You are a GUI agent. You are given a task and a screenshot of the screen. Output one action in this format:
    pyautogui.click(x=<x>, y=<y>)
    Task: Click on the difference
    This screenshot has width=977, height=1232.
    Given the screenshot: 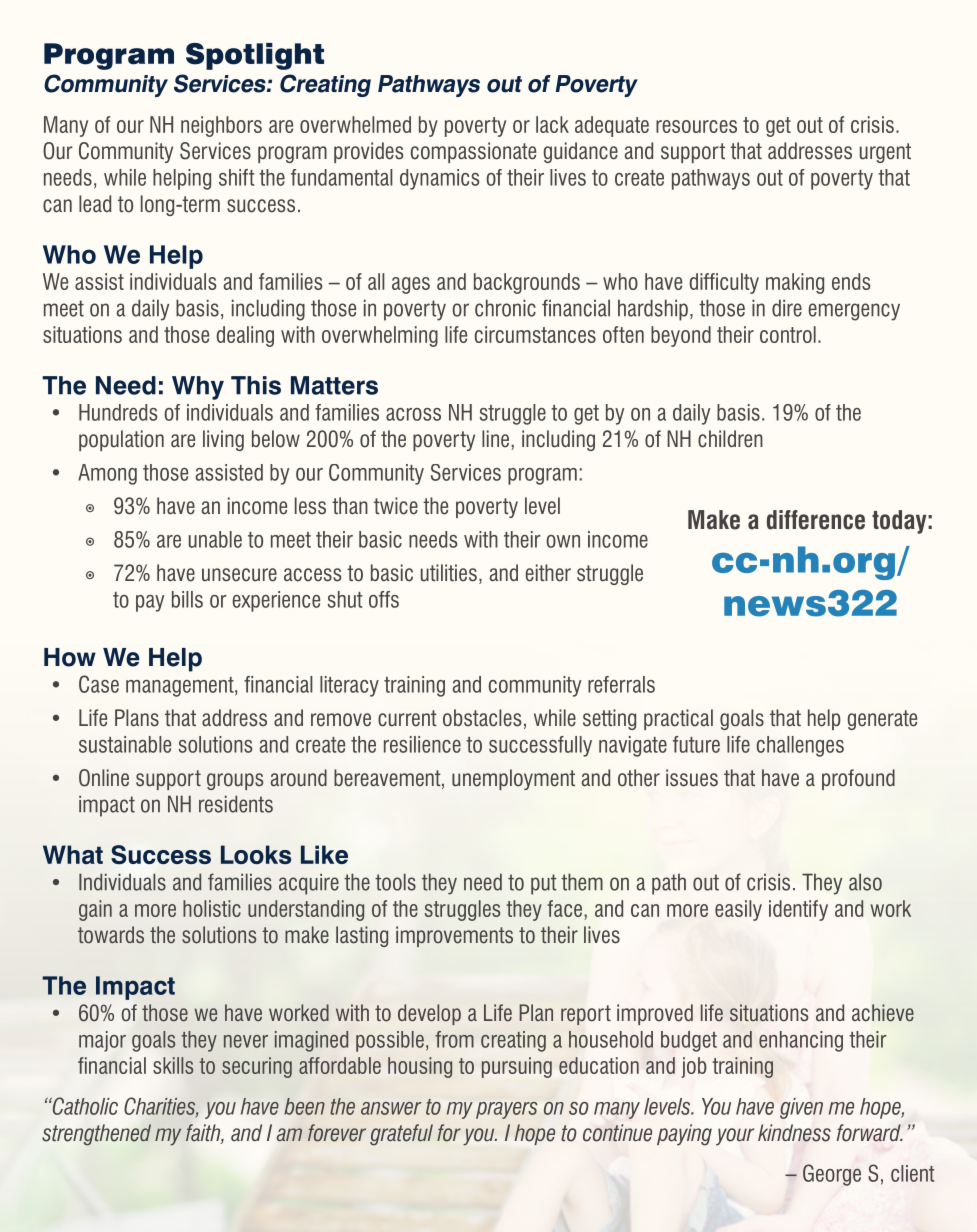 What is the action you would take?
    pyautogui.click(x=816, y=520)
